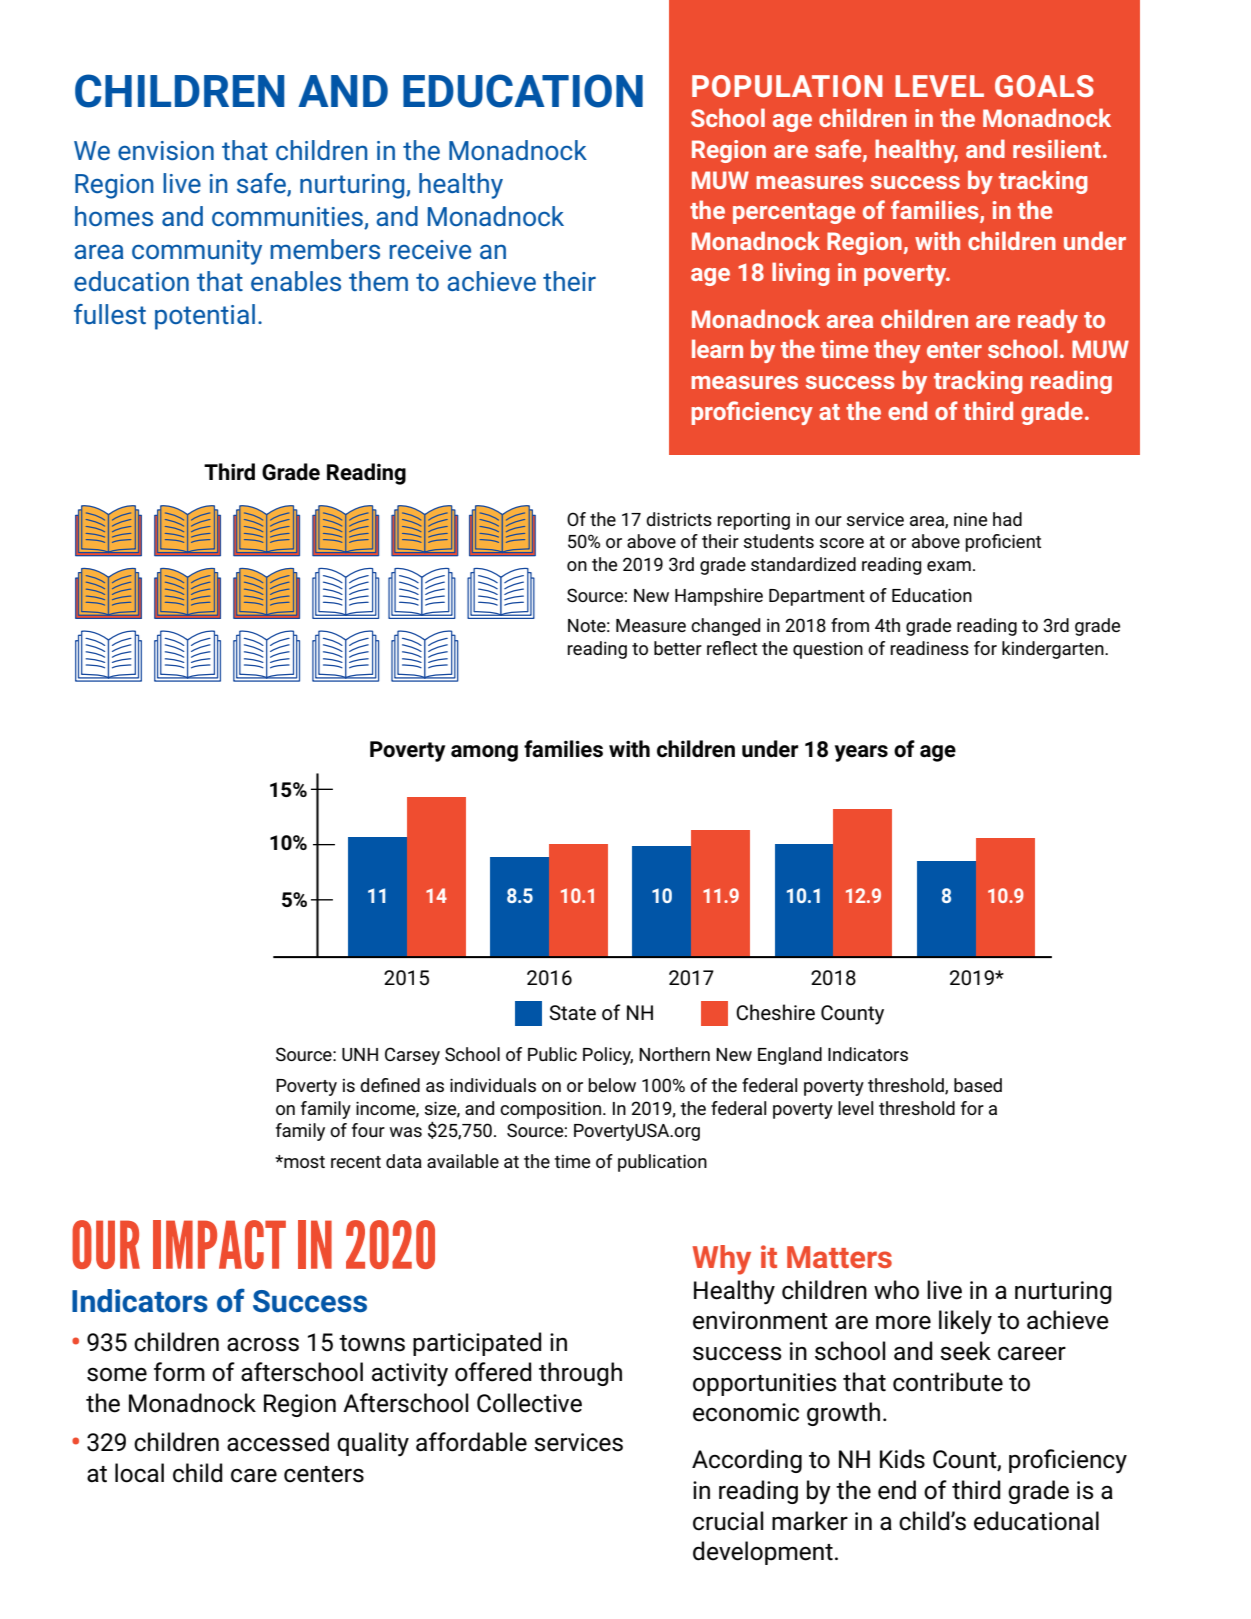 The image size is (1251, 1619). Describe the element at coordinates (166, 150) in the image. I see `envision` at that location.
